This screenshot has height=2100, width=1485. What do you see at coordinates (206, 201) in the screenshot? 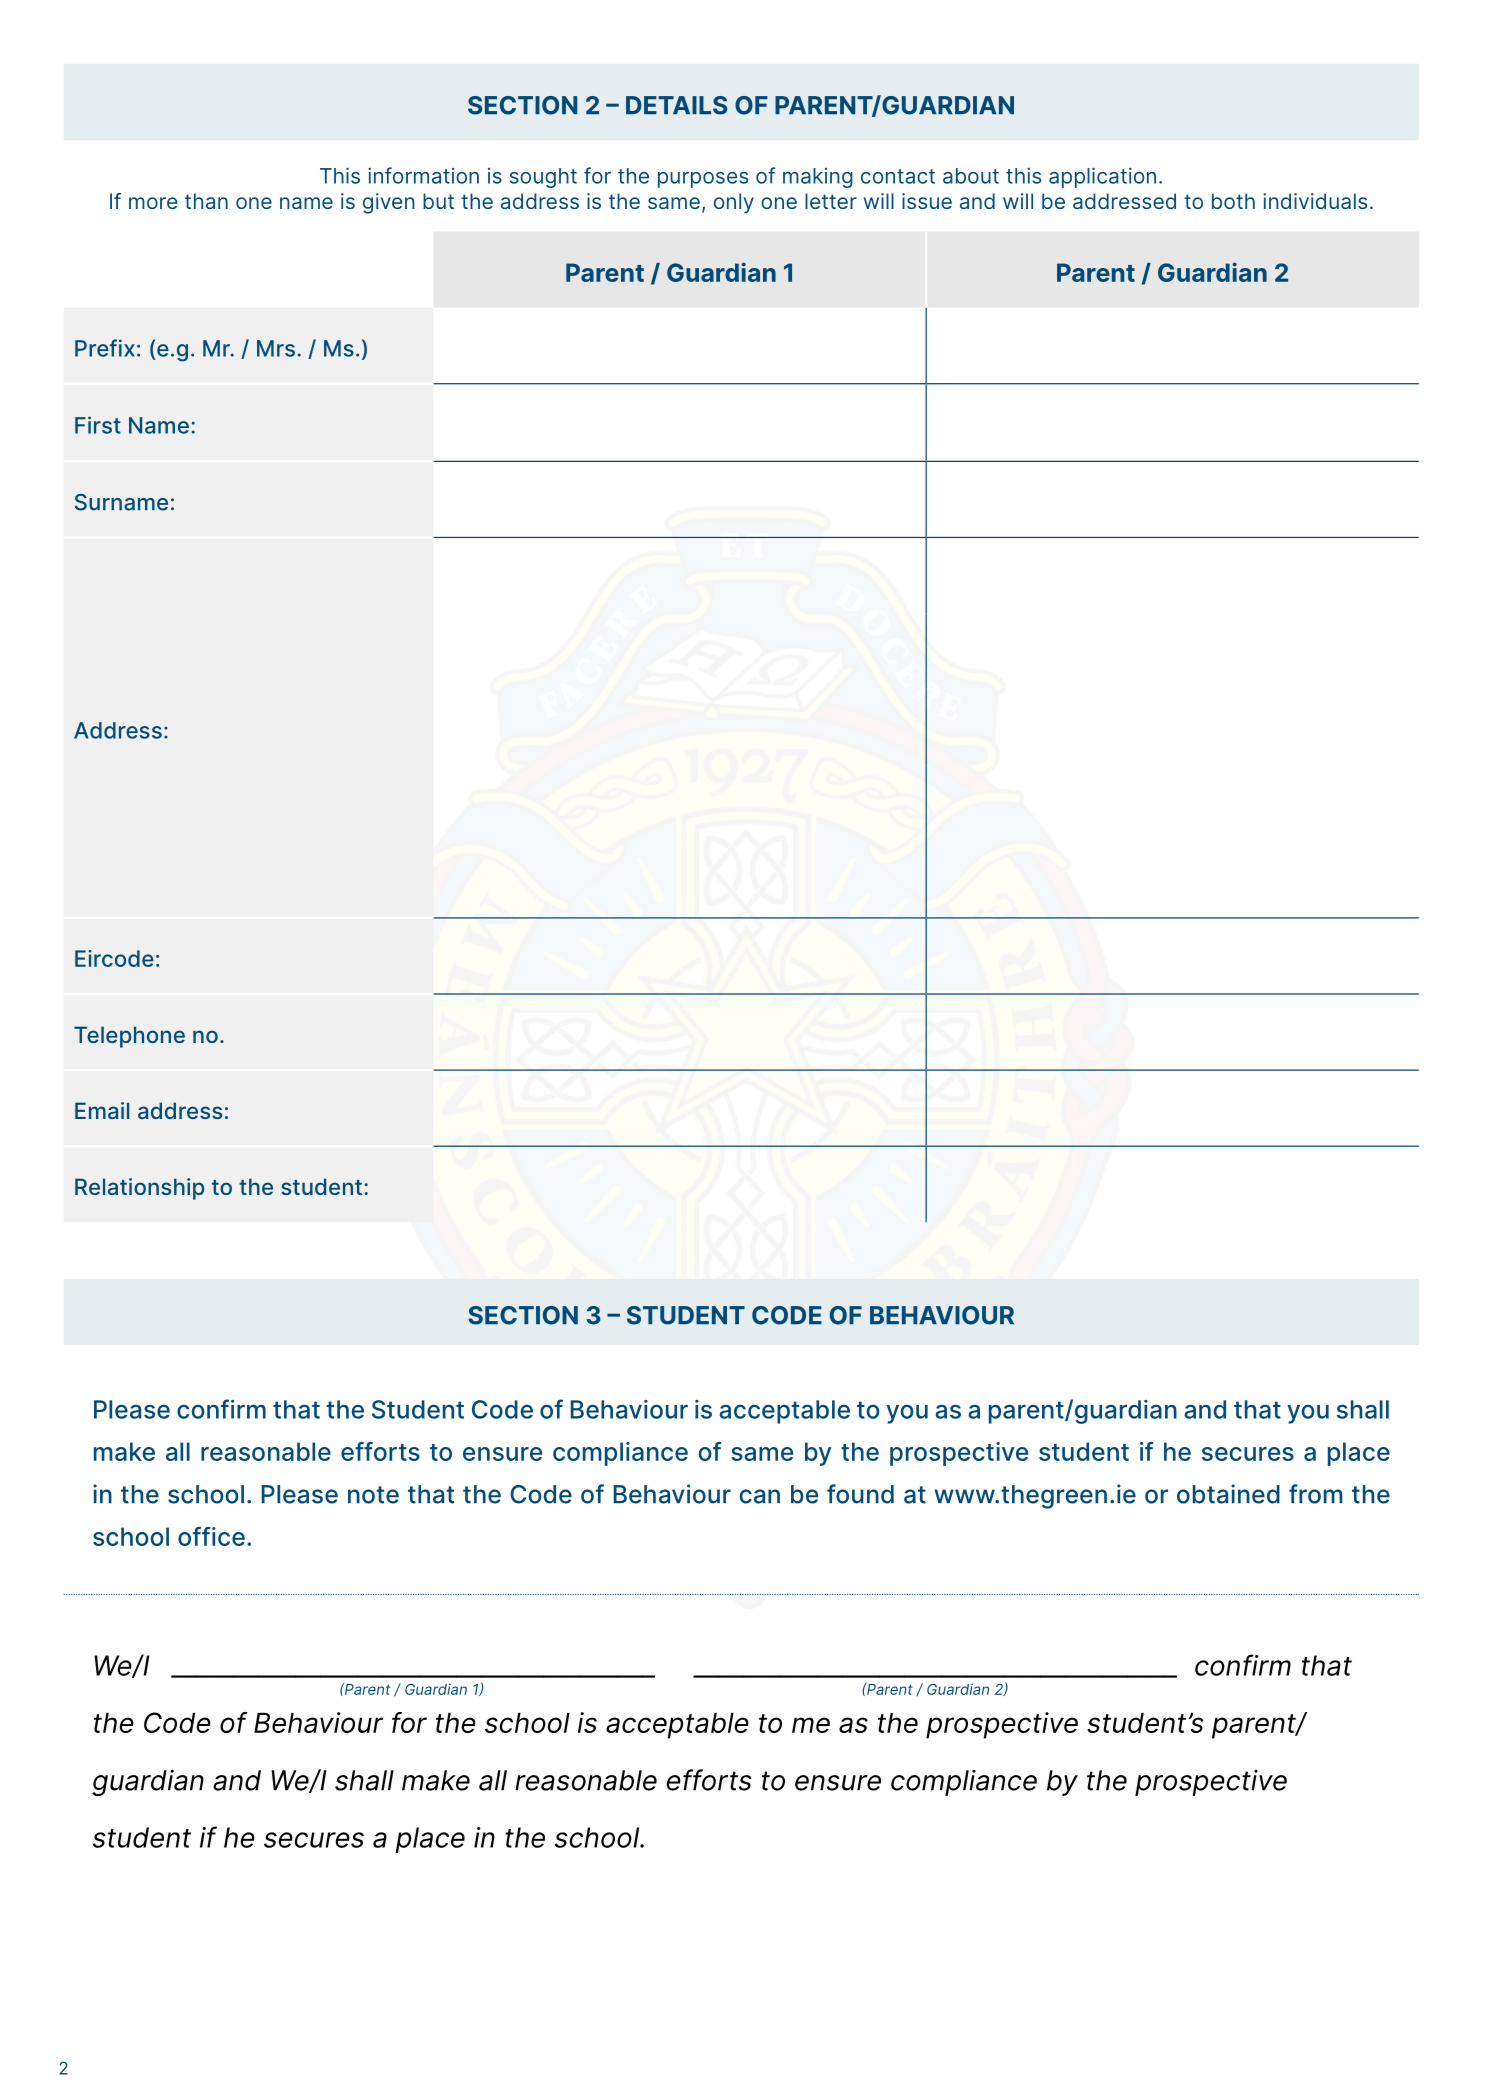
I see `than` at bounding box center [206, 201].
